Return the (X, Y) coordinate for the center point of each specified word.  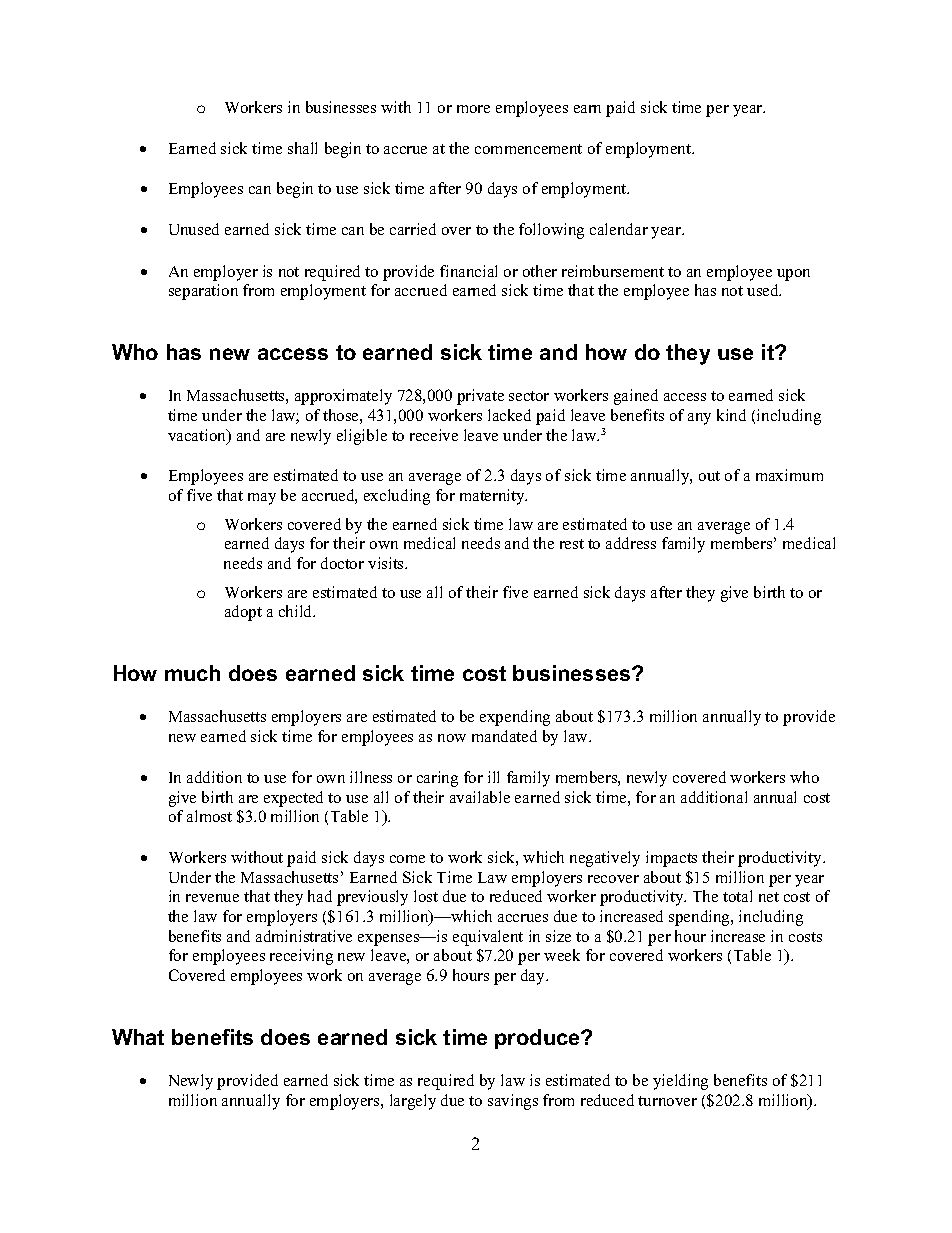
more (473, 109)
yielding (680, 1082)
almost (209, 816)
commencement (528, 149)
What (138, 1037)
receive (434, 435)
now (452, 738)
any (699, 419)
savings (513, 1102)
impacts (671, 859)
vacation (198, 436)
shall (302, 148)
